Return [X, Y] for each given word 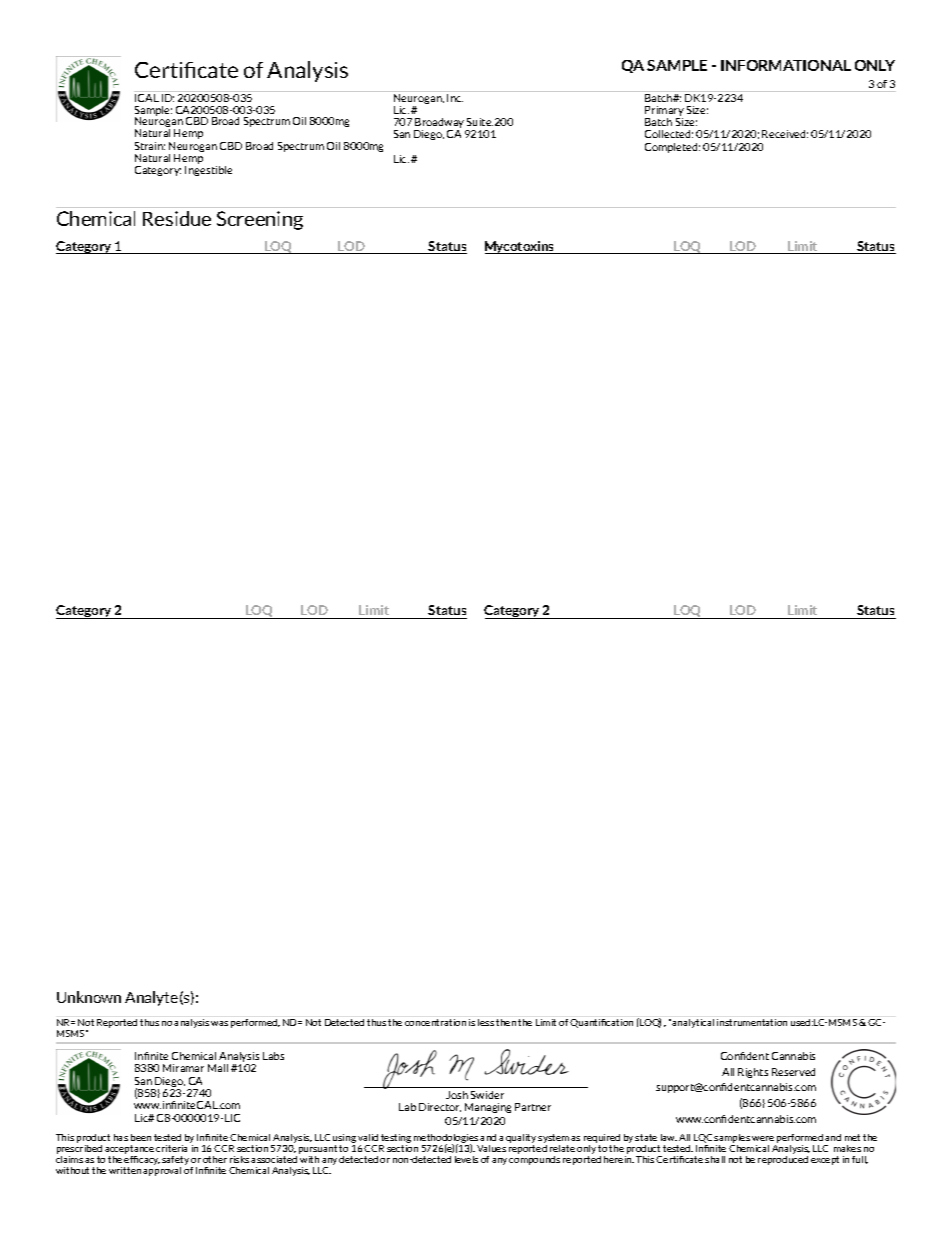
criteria [173, 1147]
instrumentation [752, 1022]
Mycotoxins [521, 247]
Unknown [89, 997]
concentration [435, 1022]
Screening [260, 220]
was [219, 1023]
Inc [455, 96]
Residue [177, 218]
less [486, 1022]
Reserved [793, 1072]
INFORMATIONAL [786, 65]
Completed [672, 148]
